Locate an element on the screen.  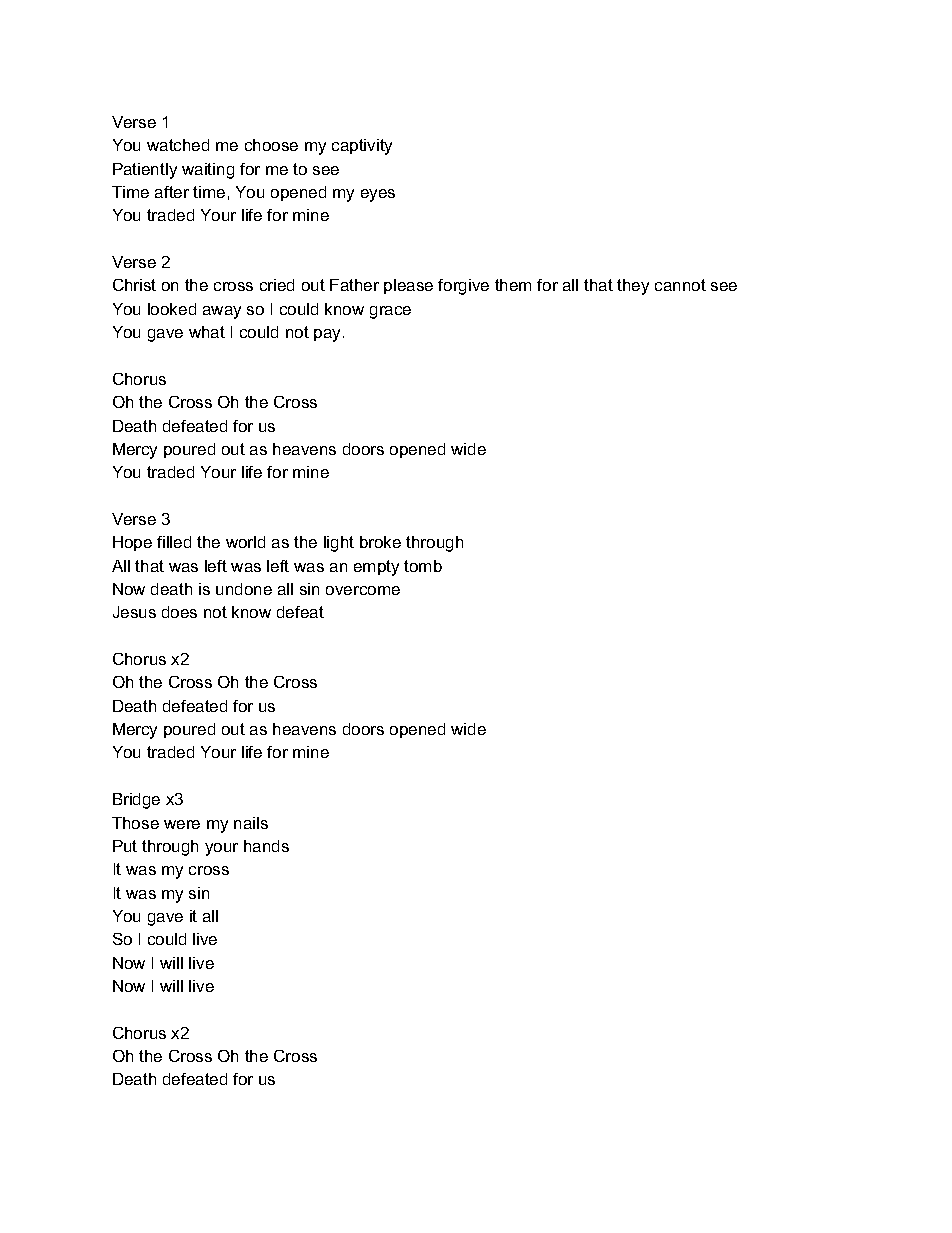
empty is located at coordinates (376, 568).
